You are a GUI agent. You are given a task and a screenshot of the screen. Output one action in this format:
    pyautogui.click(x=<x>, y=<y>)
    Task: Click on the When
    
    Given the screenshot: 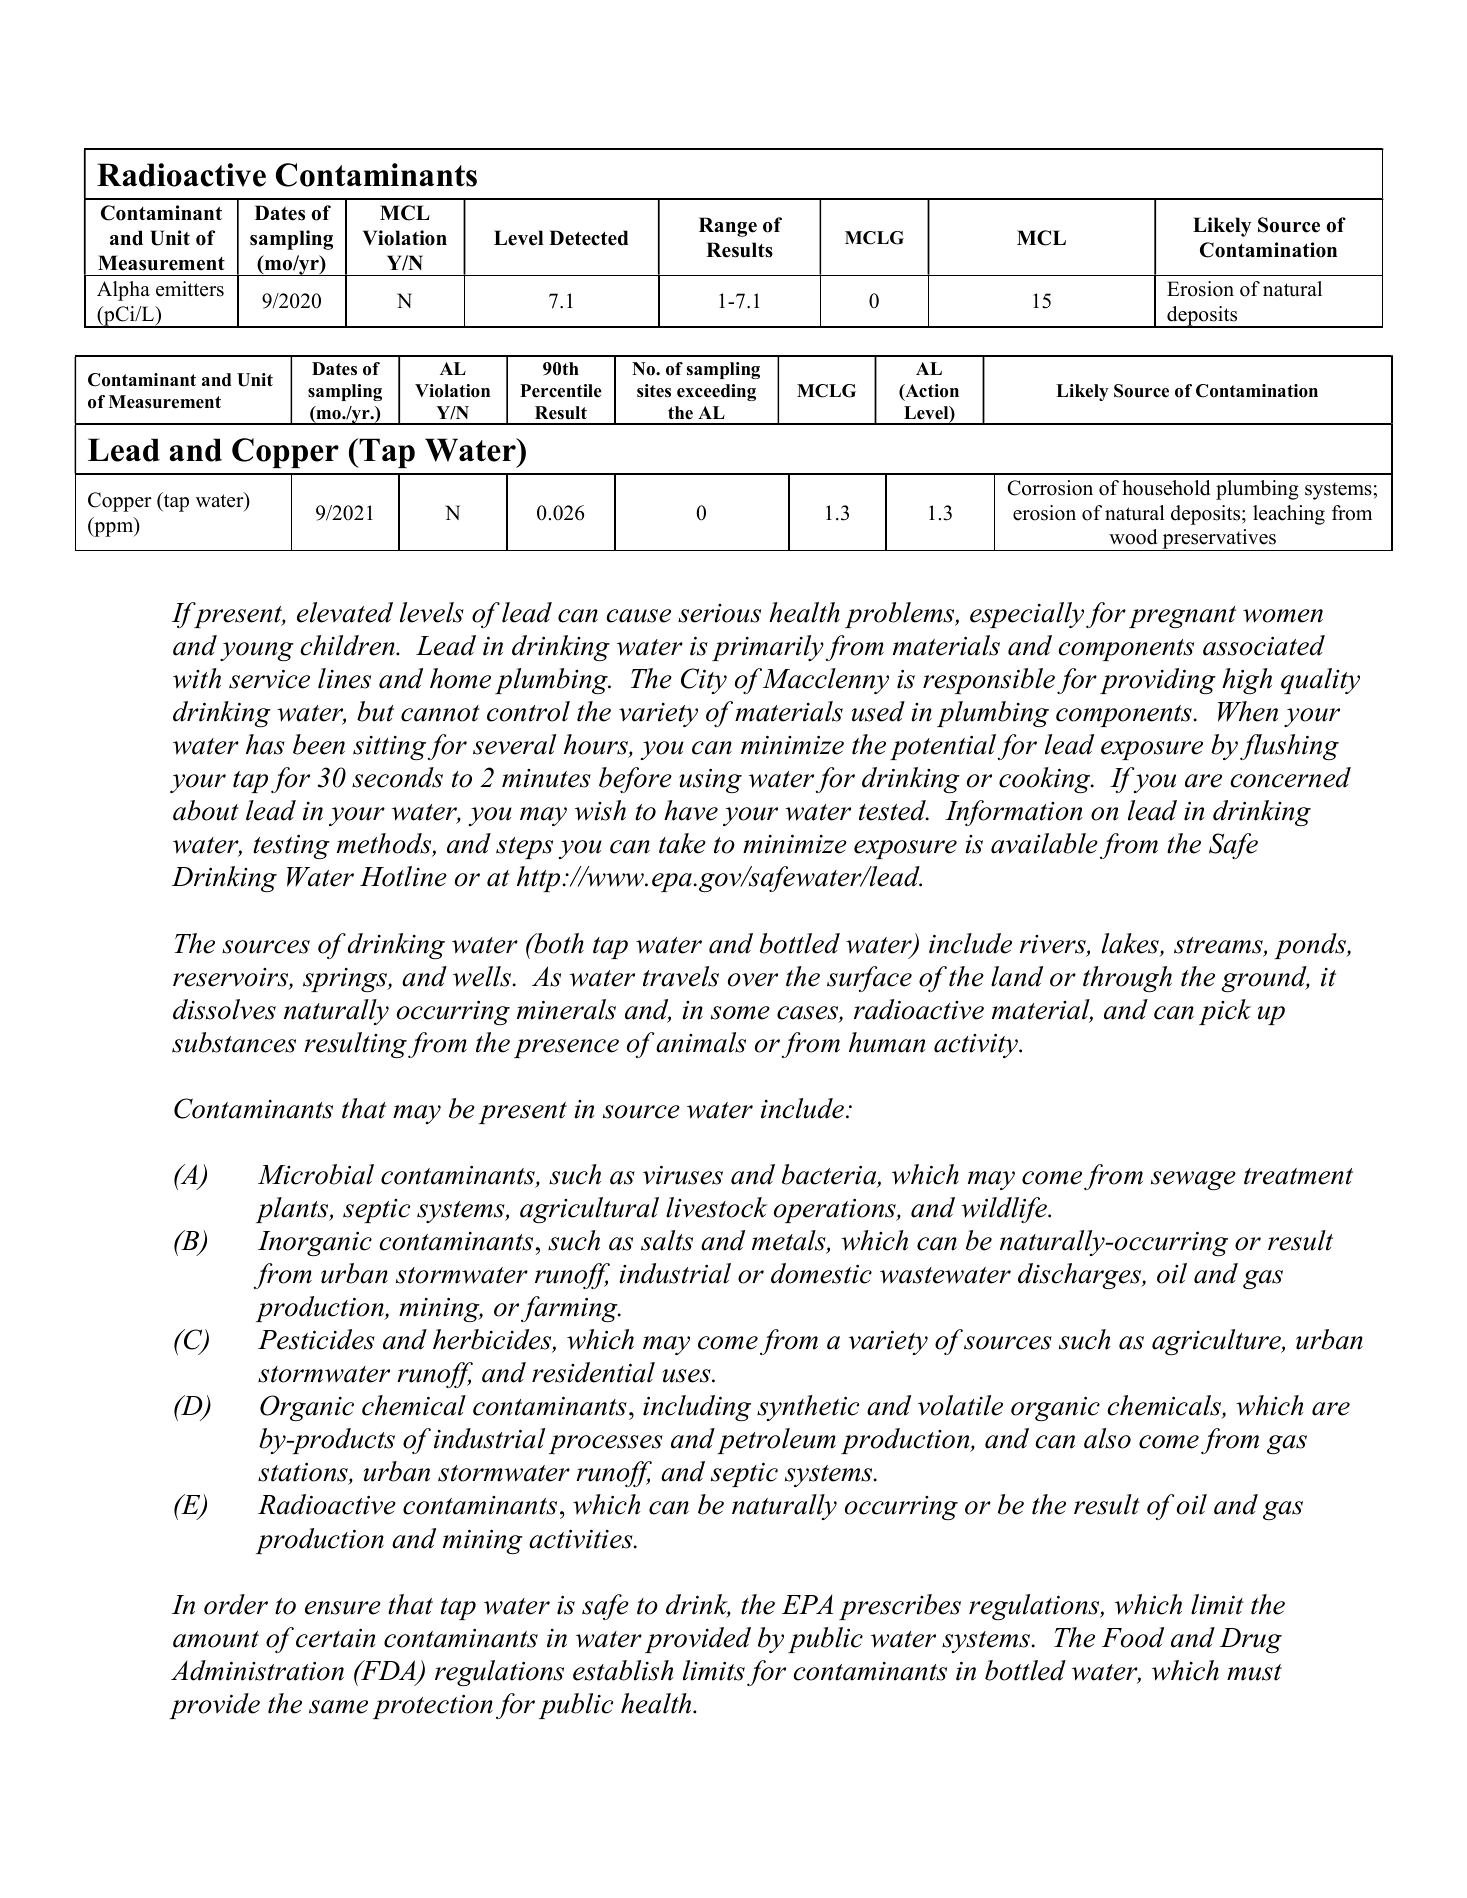 What is the action you would take?
    pyautogui.click(x=1248, y=711)
